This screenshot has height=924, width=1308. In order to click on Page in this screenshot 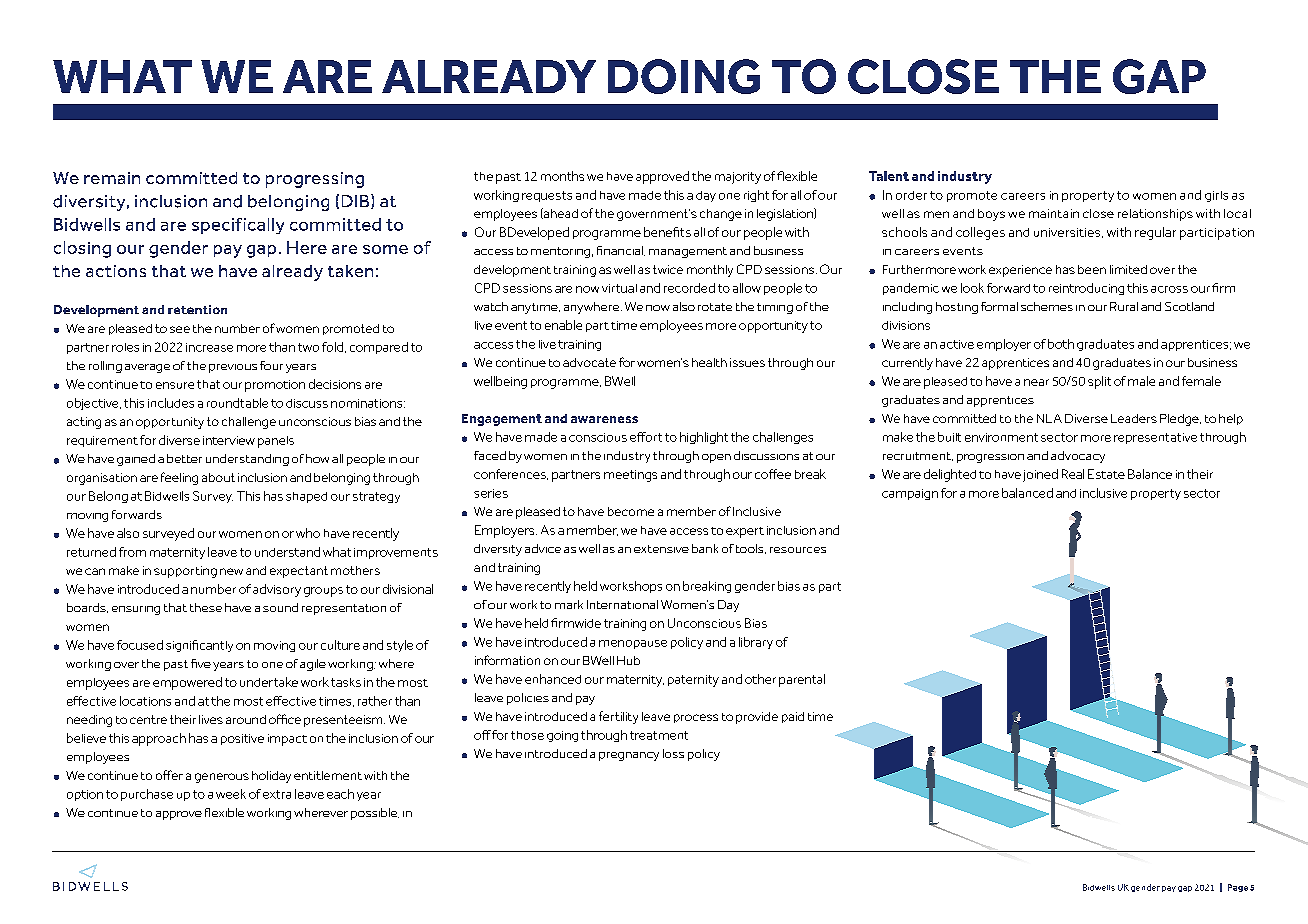, I will do `click(1238, 888)`.
